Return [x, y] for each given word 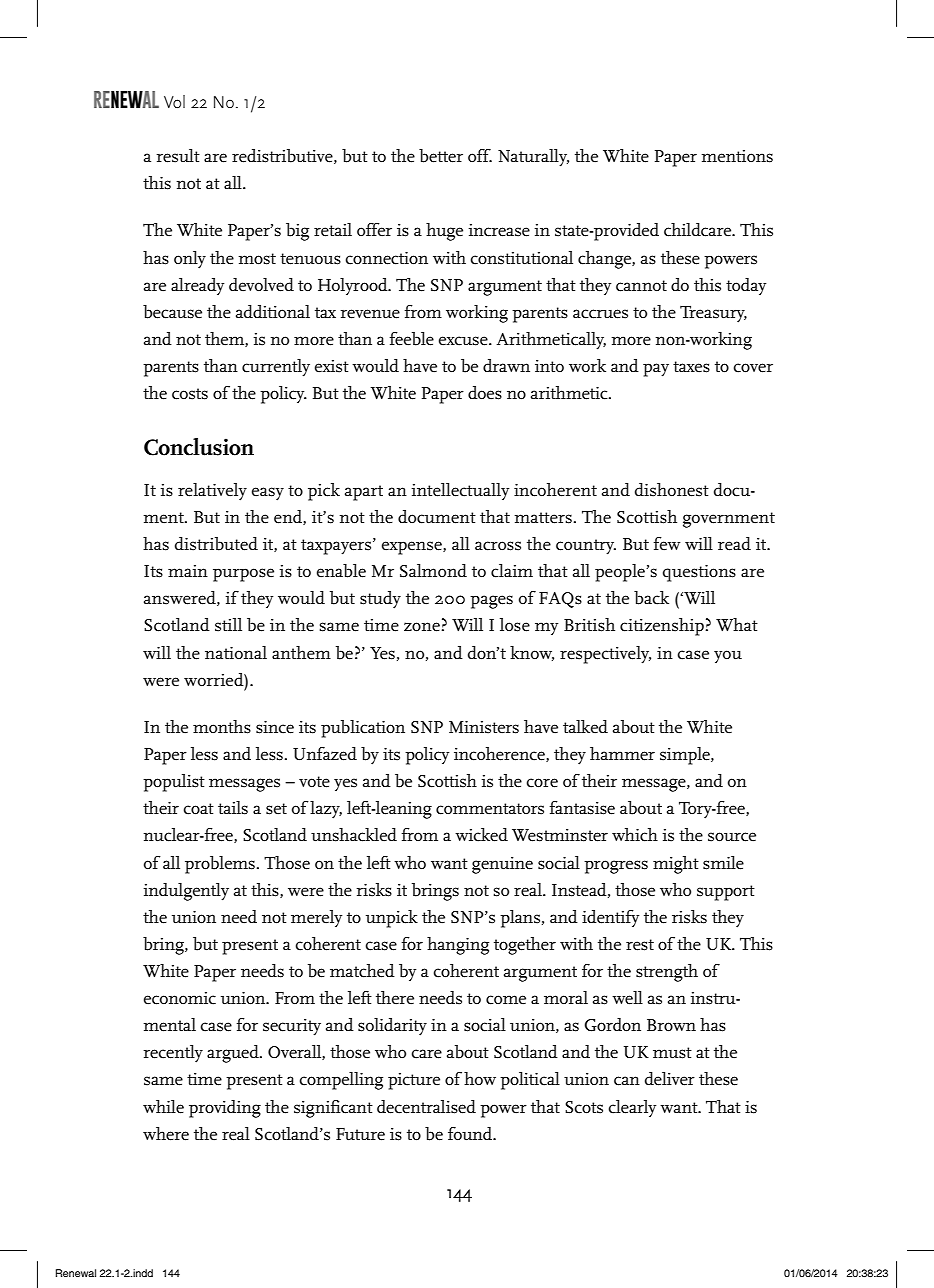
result [178, 156]
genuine [502, 865]
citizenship [663, 627]
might [676, 865]
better [441, 156]
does [485, 393]
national [236, 652]
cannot [641, 286]
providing [225, 1109]
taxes [691, 367]
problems [220, 865]
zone [423, 627]
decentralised [426, 1107]
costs [190, 394]
